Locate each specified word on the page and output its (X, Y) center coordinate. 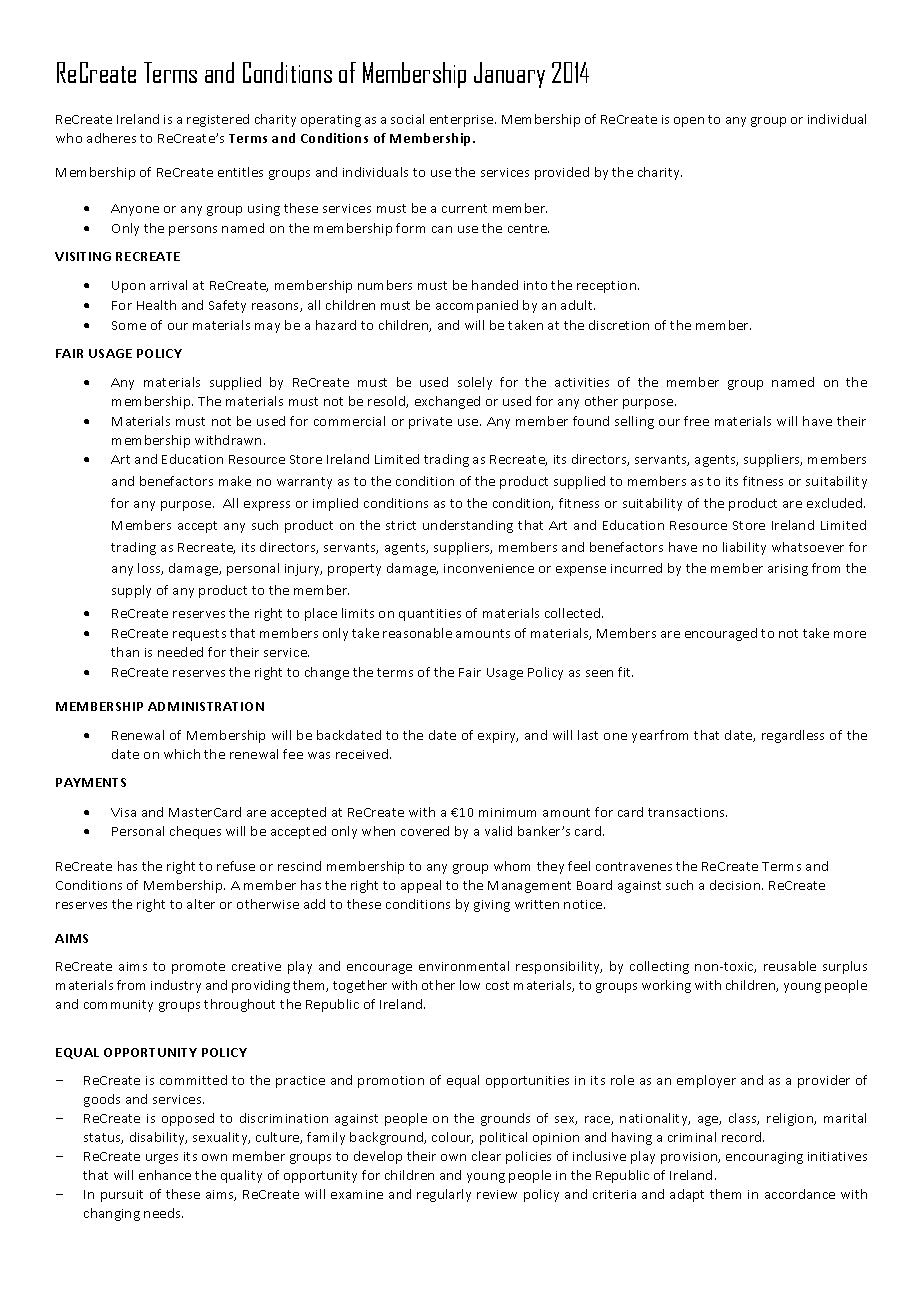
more (850, 634)
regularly (444, 1195)
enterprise (463, 121)
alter (201, 904)
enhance (165, 1175)
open (689, 122)
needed (180, 652)
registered (218, 120)
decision (735, 885)
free (696, 421)
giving (492, 906)
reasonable (417, 633)
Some (129, 325)
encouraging (764, 1158)
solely (475, 383)
